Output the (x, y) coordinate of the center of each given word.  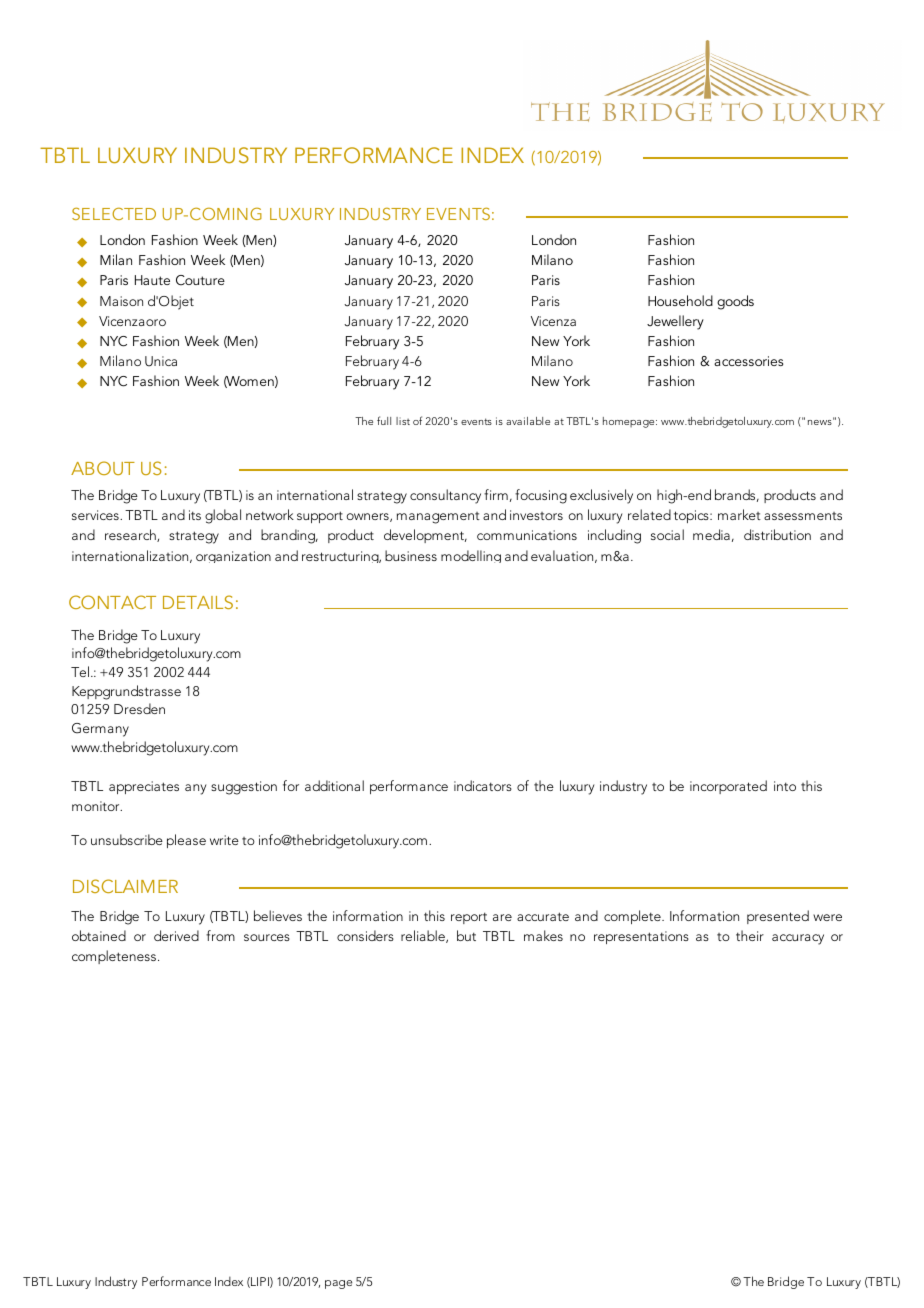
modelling (471, 556)
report (469, 918)
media (711, 534)
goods (735, 302)
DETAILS (198, 602)
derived (176, 935)
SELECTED (114, 213)
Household (680, 300)
